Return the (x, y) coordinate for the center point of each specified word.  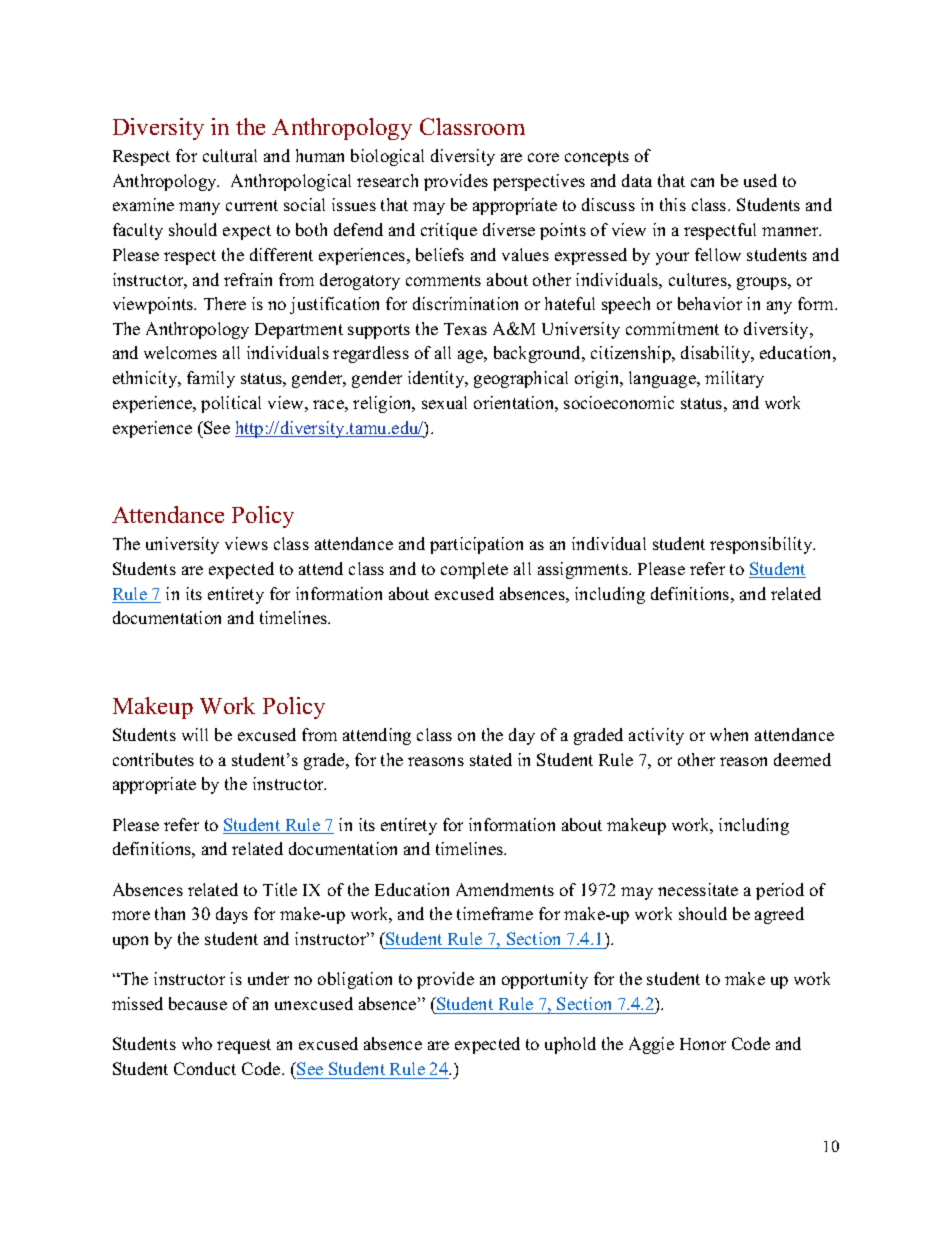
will (195, 734)
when (729, 734)
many (199, 208)
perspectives (539, 182)
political (231, 404)
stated (491, 759)
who (197, 1043)
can (702, 182)
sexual (444, 402)
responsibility (762, 545)
